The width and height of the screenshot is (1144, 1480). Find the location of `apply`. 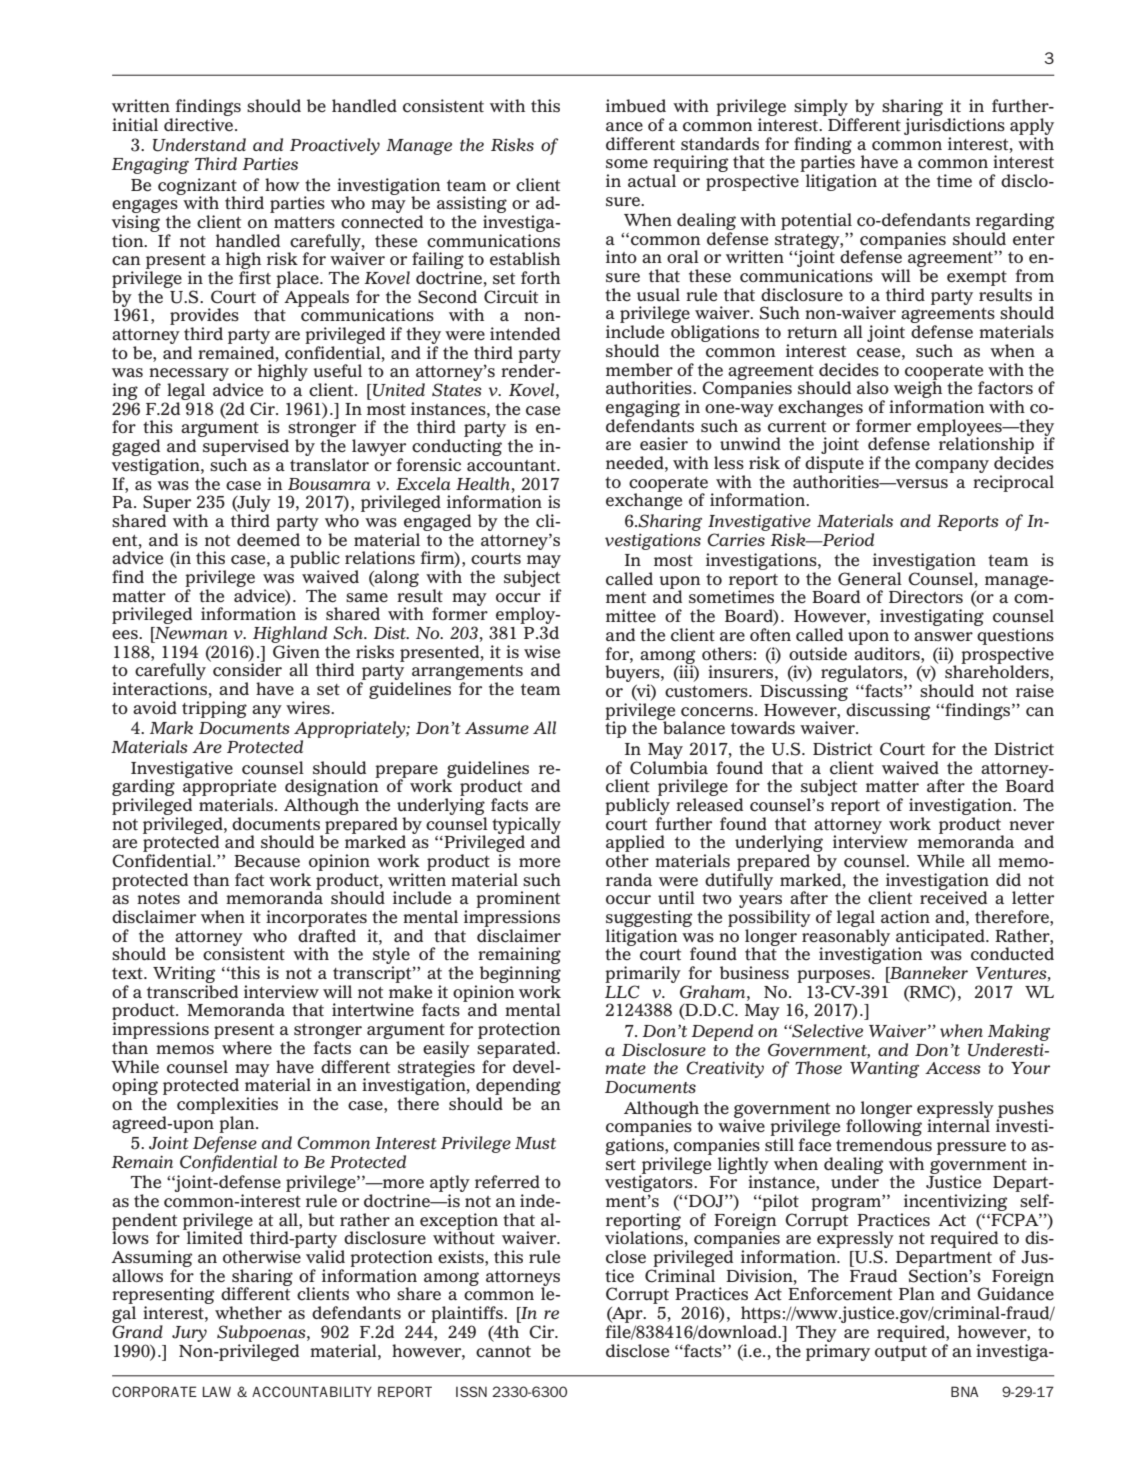

apply is located at coordinates (1032, 126).
